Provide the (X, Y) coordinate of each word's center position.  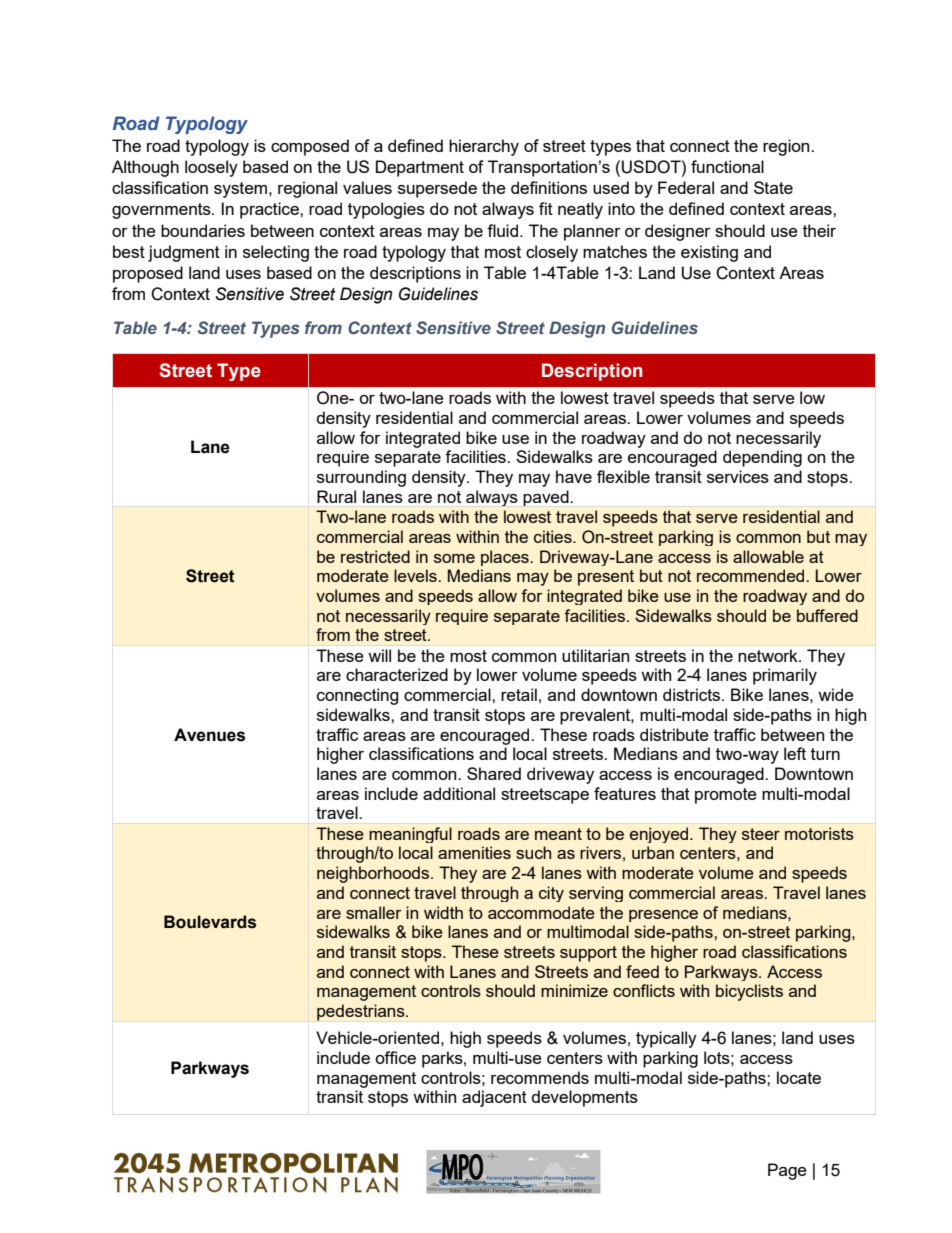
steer (761, 834)
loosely (211, 168)
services (738, 476)
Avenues (209, 735)
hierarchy (484, 147)
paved (546, 498)
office (395, 1057)
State (773, 187)
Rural (336, 496)
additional (459, 793)
